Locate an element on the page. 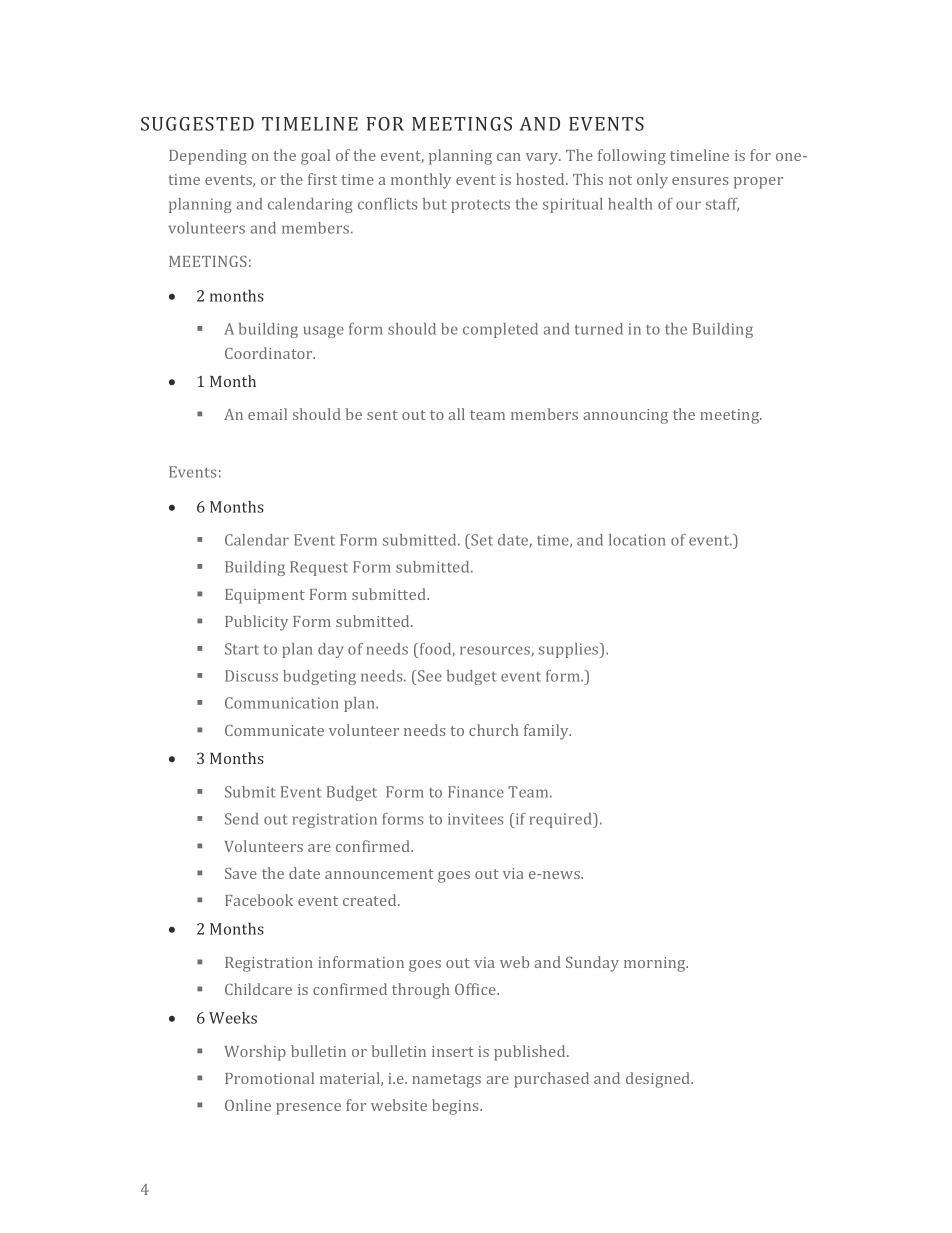 Image resolution: width=952 pixels, height=1233 pixels. email is located at coordinates (267, 414).
